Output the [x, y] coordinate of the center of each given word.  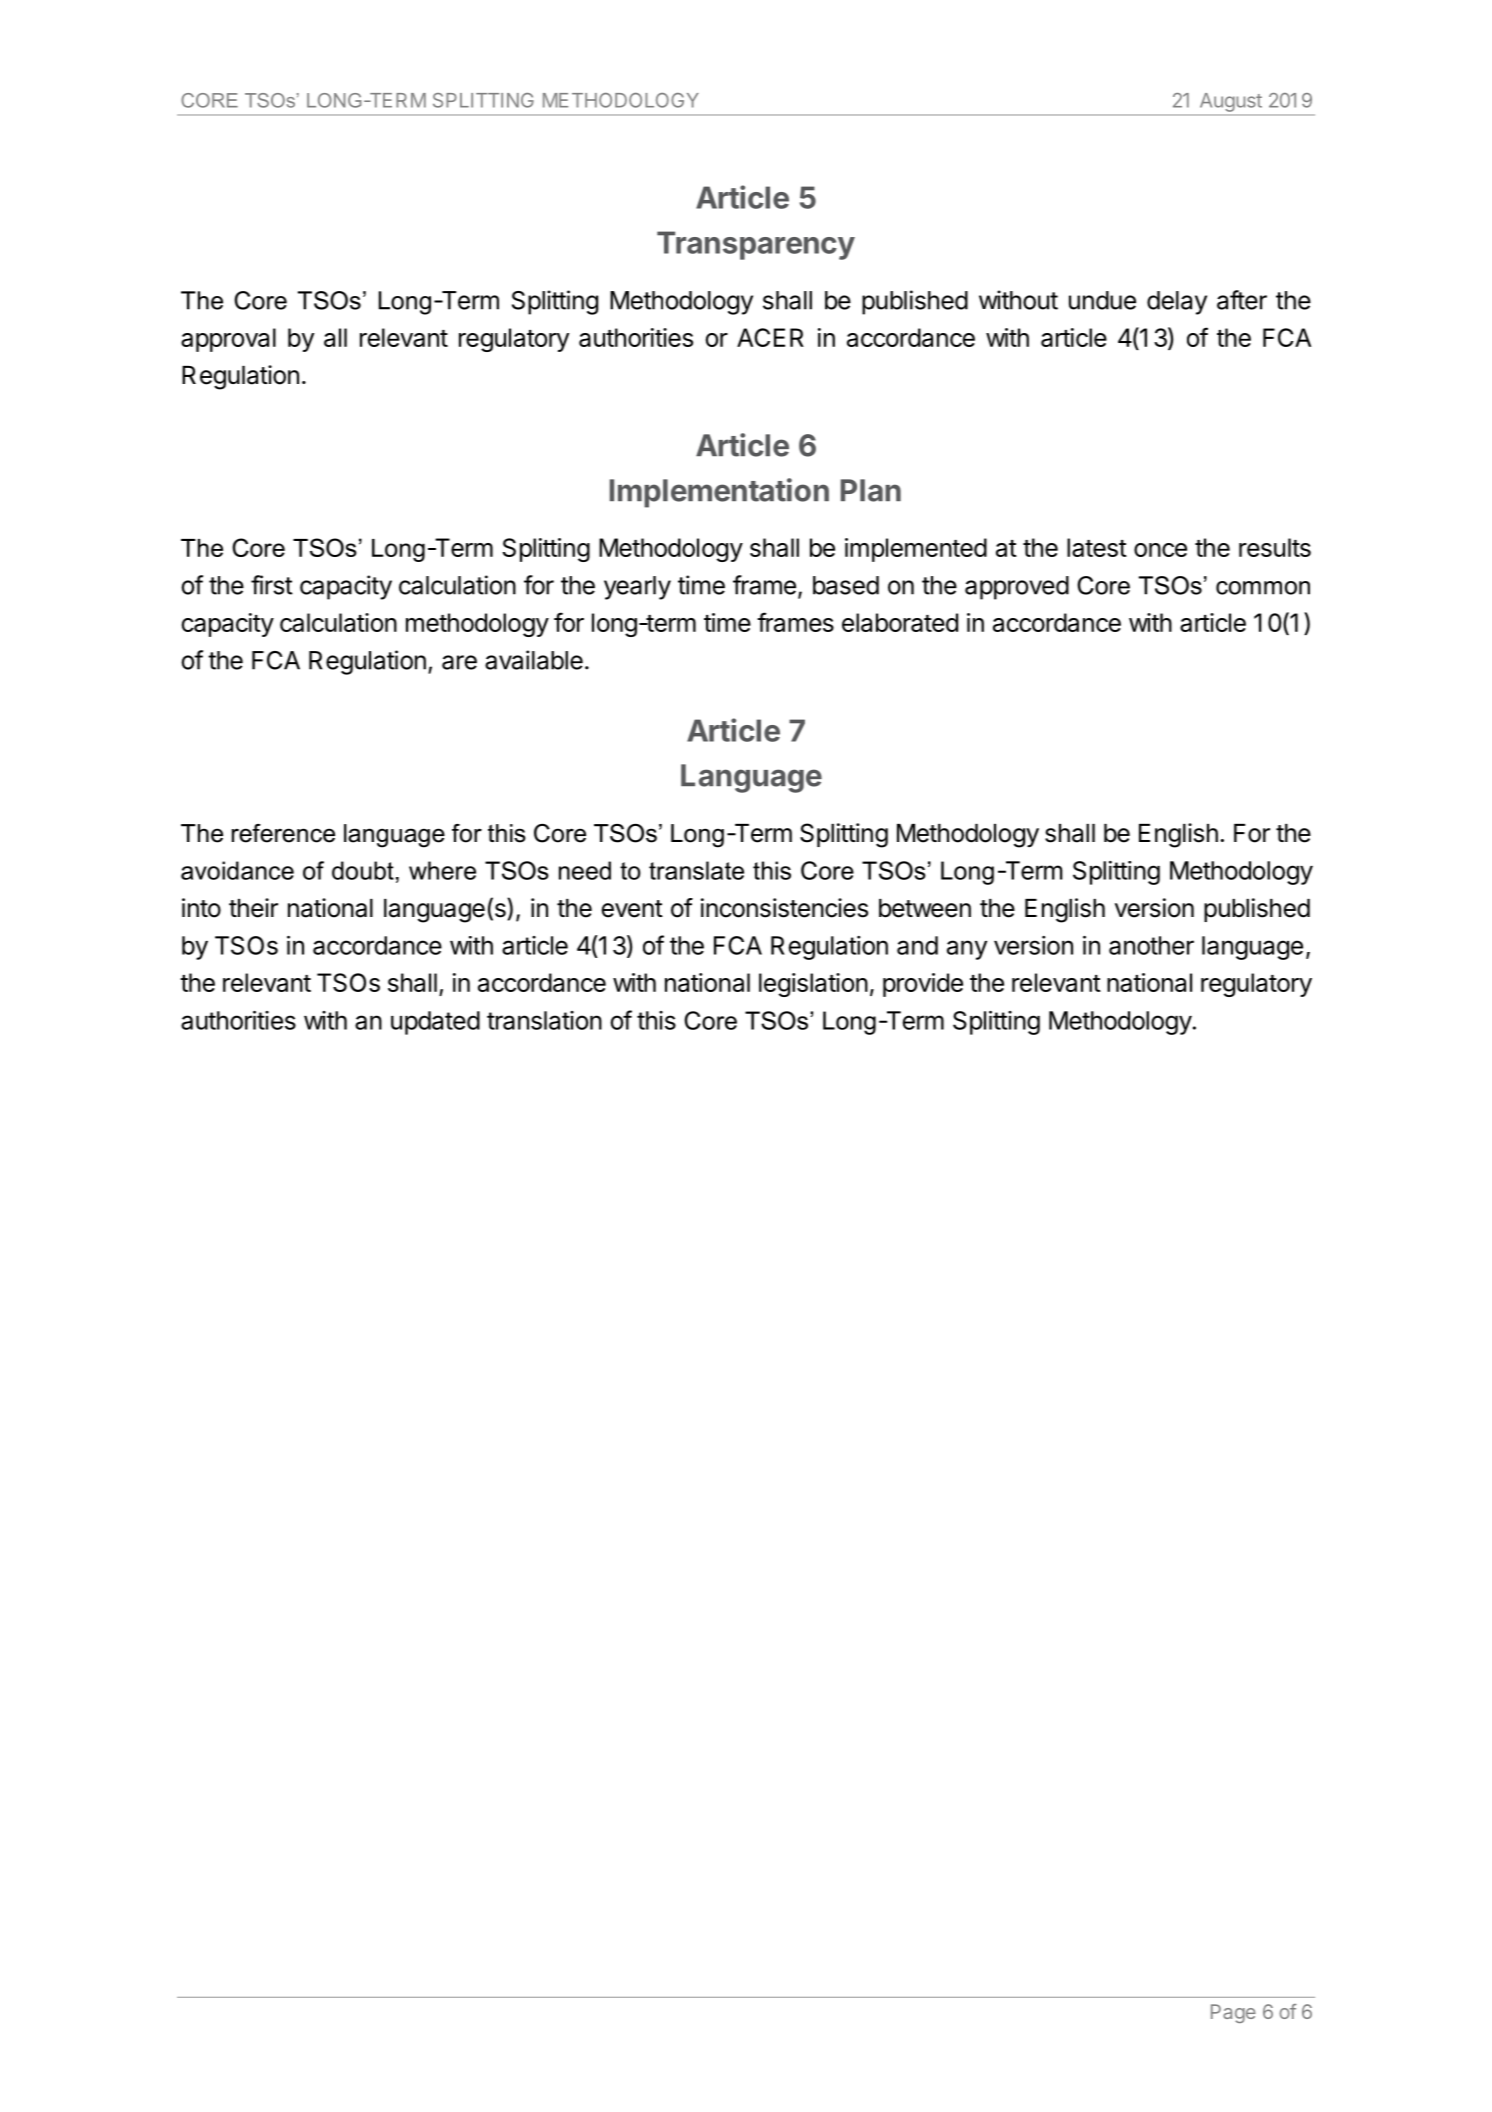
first [272, 585]
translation [544, 1020]
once [1160, 550]
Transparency [756, 245]
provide [923, 985]
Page [1233, 2013]
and [917, 945]
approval [228, 340]
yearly [637, 588]
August [1231, 102]
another [1151, 945]
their [253, 908]
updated [435, 1023]
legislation [813, 985]
